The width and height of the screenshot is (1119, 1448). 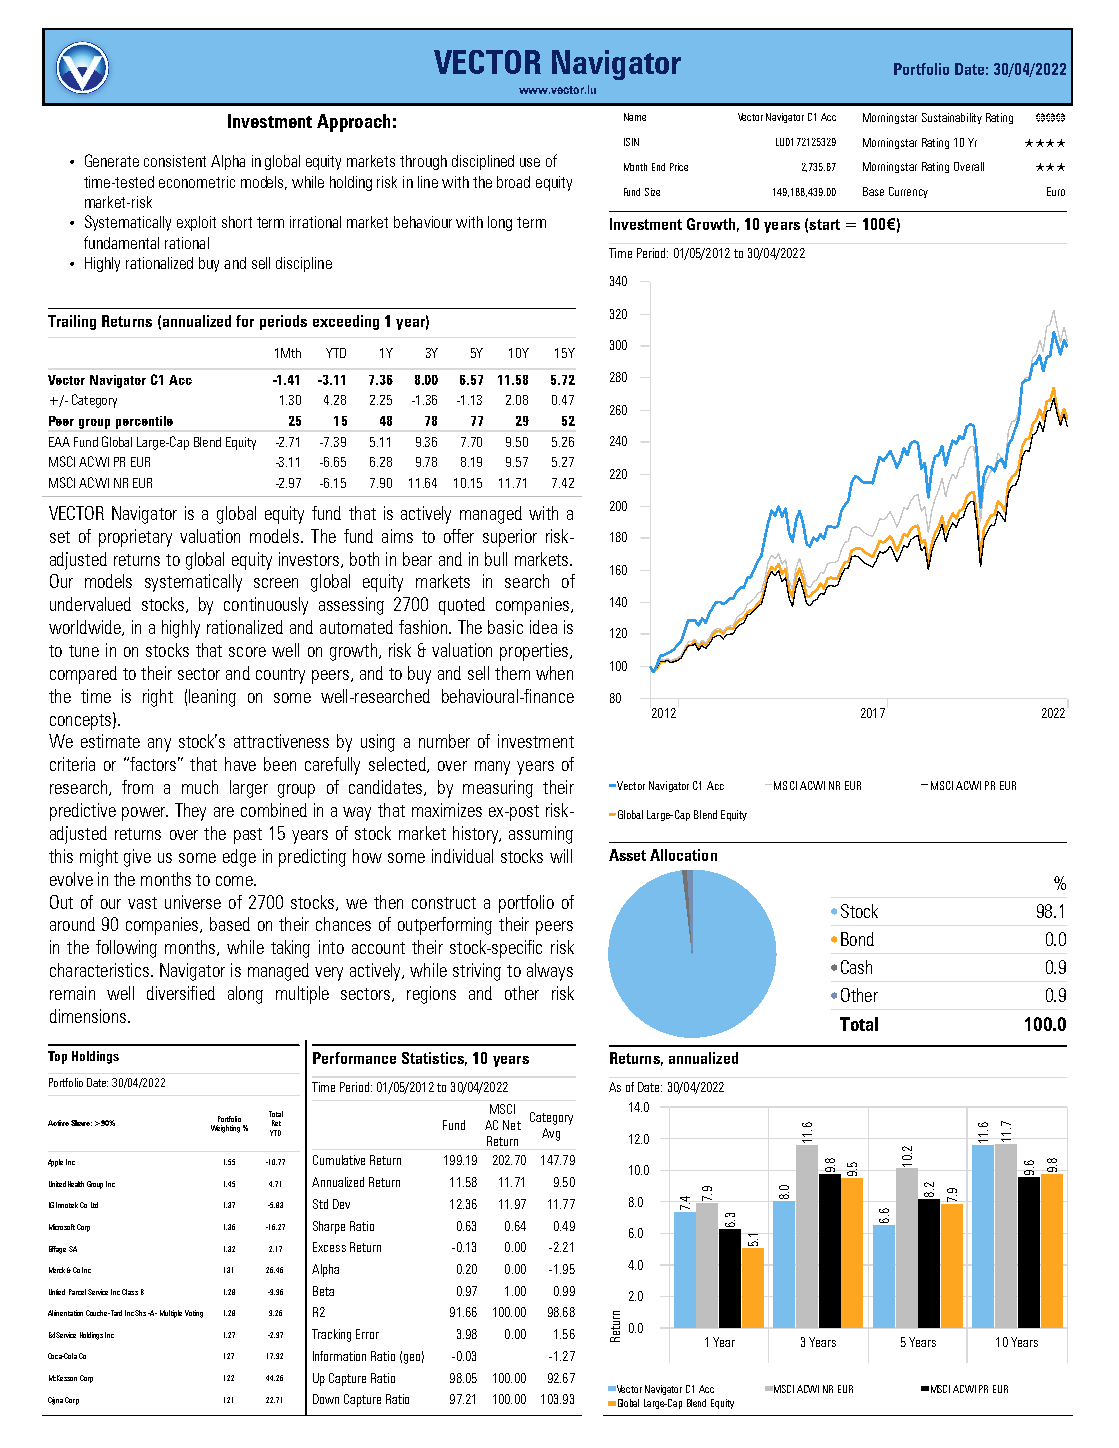 What do you see at coordinates (135, 538) in the screenshot?
I see `proprietary` at bounding box center [135, 538].
